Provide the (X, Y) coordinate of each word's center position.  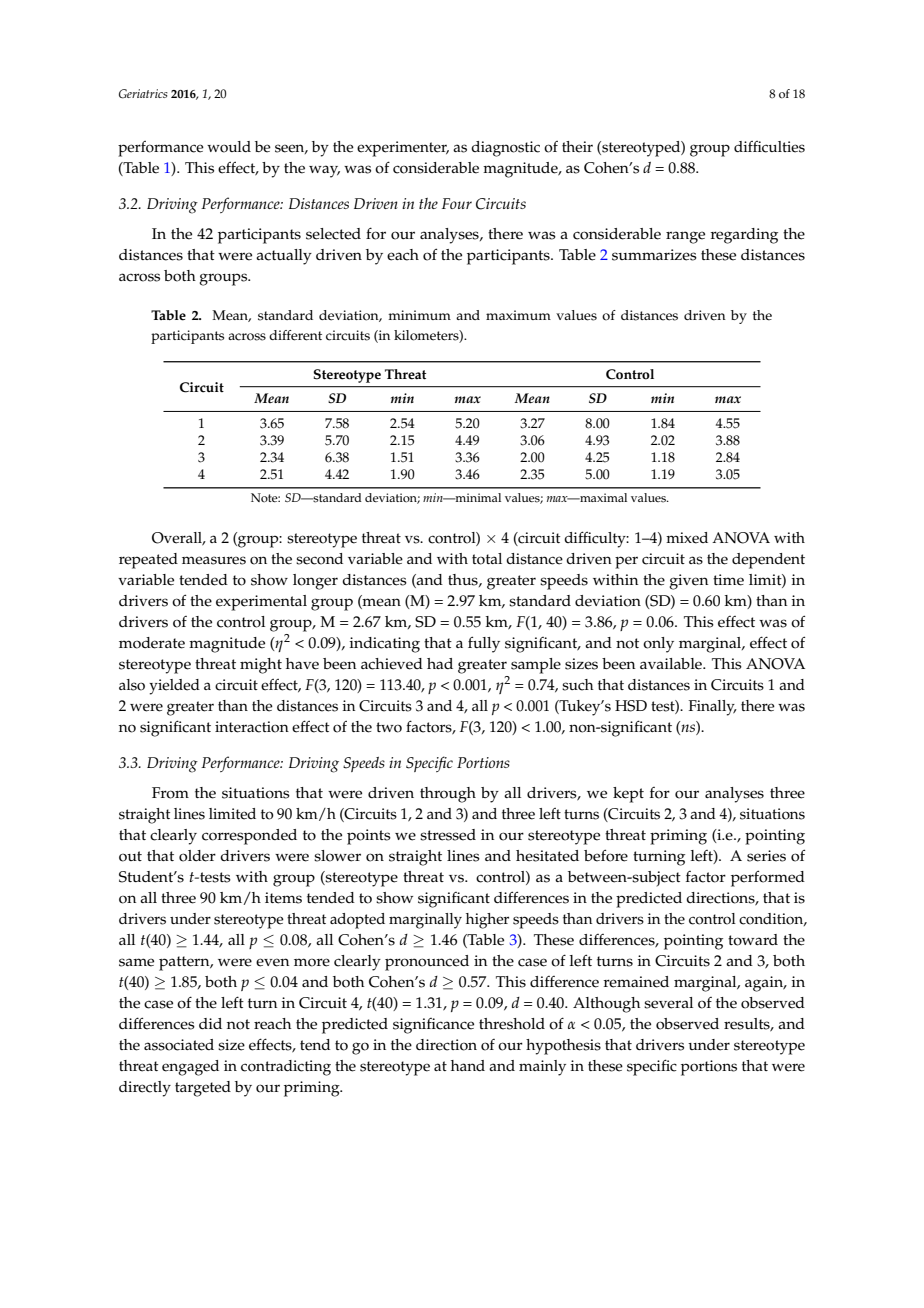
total (487, 559)
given (688, 582)
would (229, 147)
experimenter (403, 149)
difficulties (769, 147)
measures (214, 560)
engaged (190, 1068)
